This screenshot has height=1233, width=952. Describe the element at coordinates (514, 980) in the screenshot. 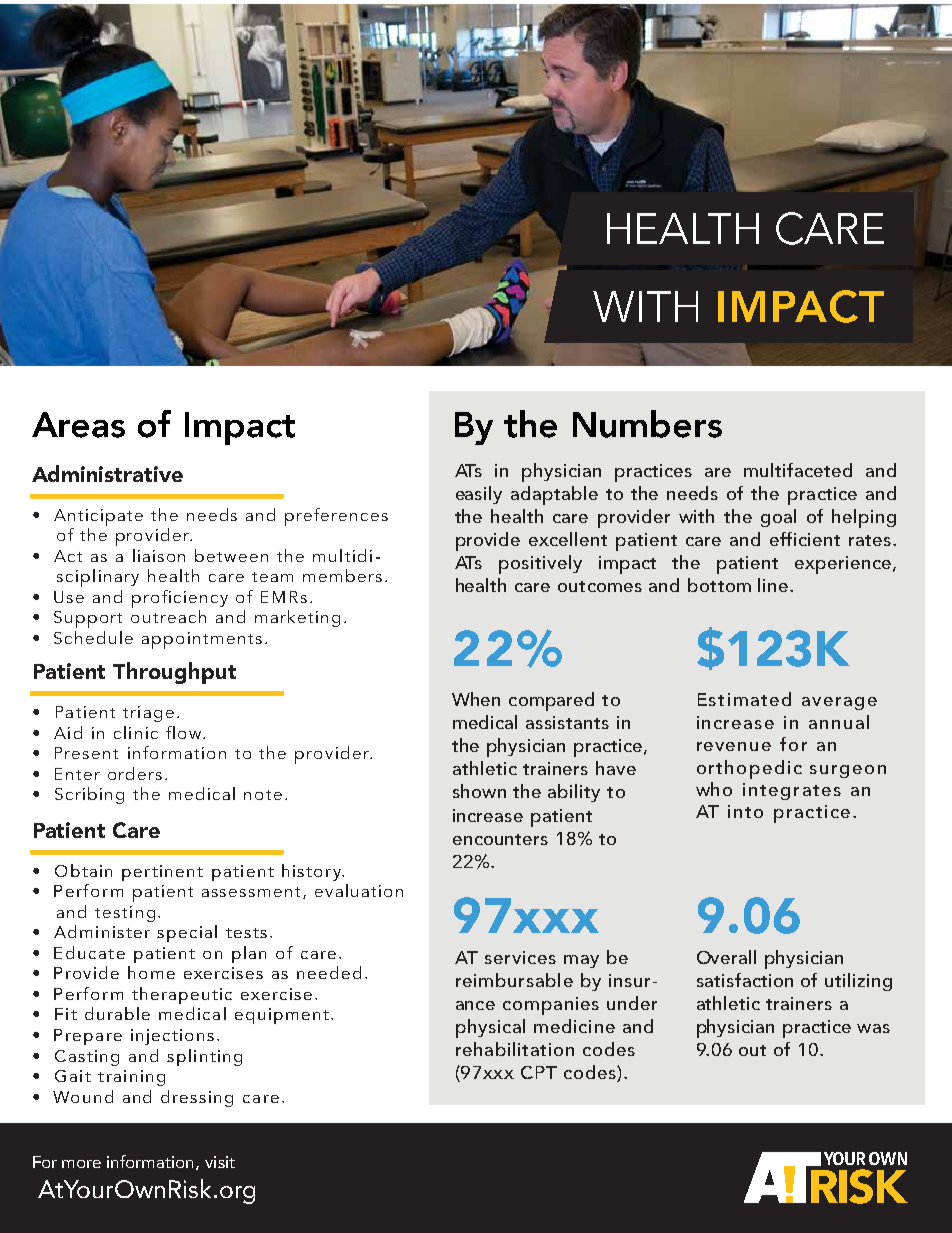

I see `reimbursable` at that location.
